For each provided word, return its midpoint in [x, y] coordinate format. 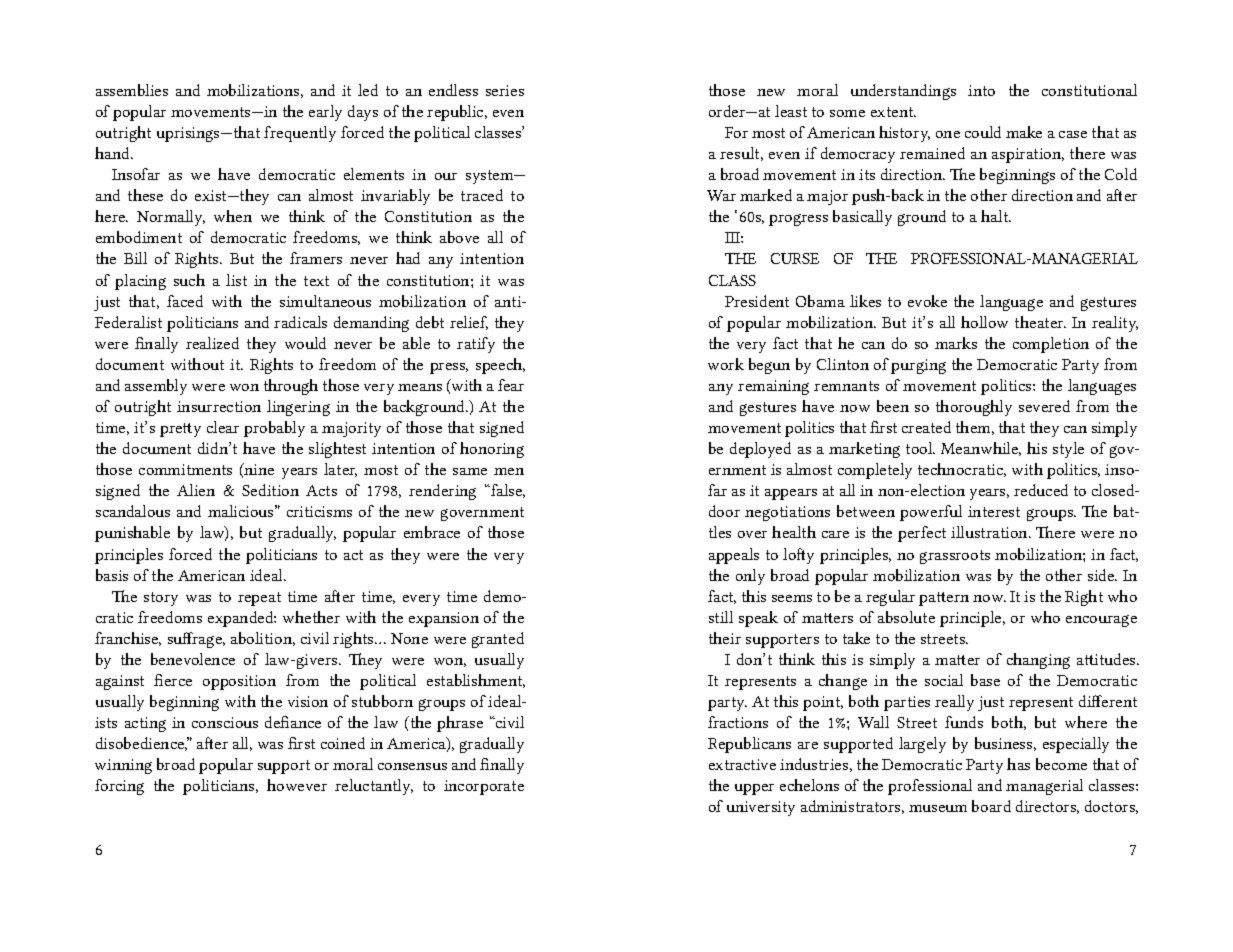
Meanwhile [981, 449]
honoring [492, 450]
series [505, 90]
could [983, 132]
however [297, 785]
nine [258, 469]
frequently [300, 134]
